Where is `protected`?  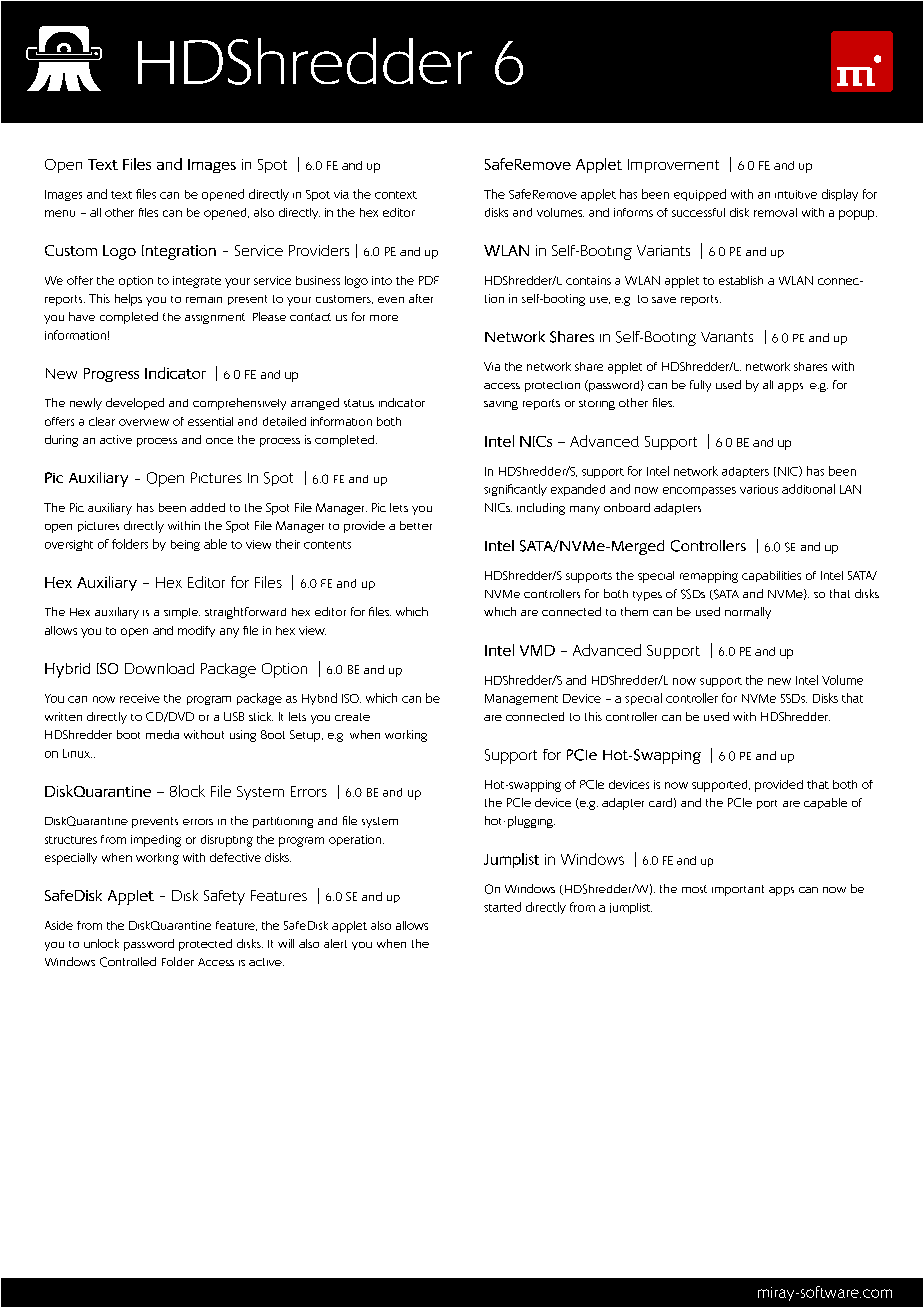
protected is located at coordinates (205, 945).
